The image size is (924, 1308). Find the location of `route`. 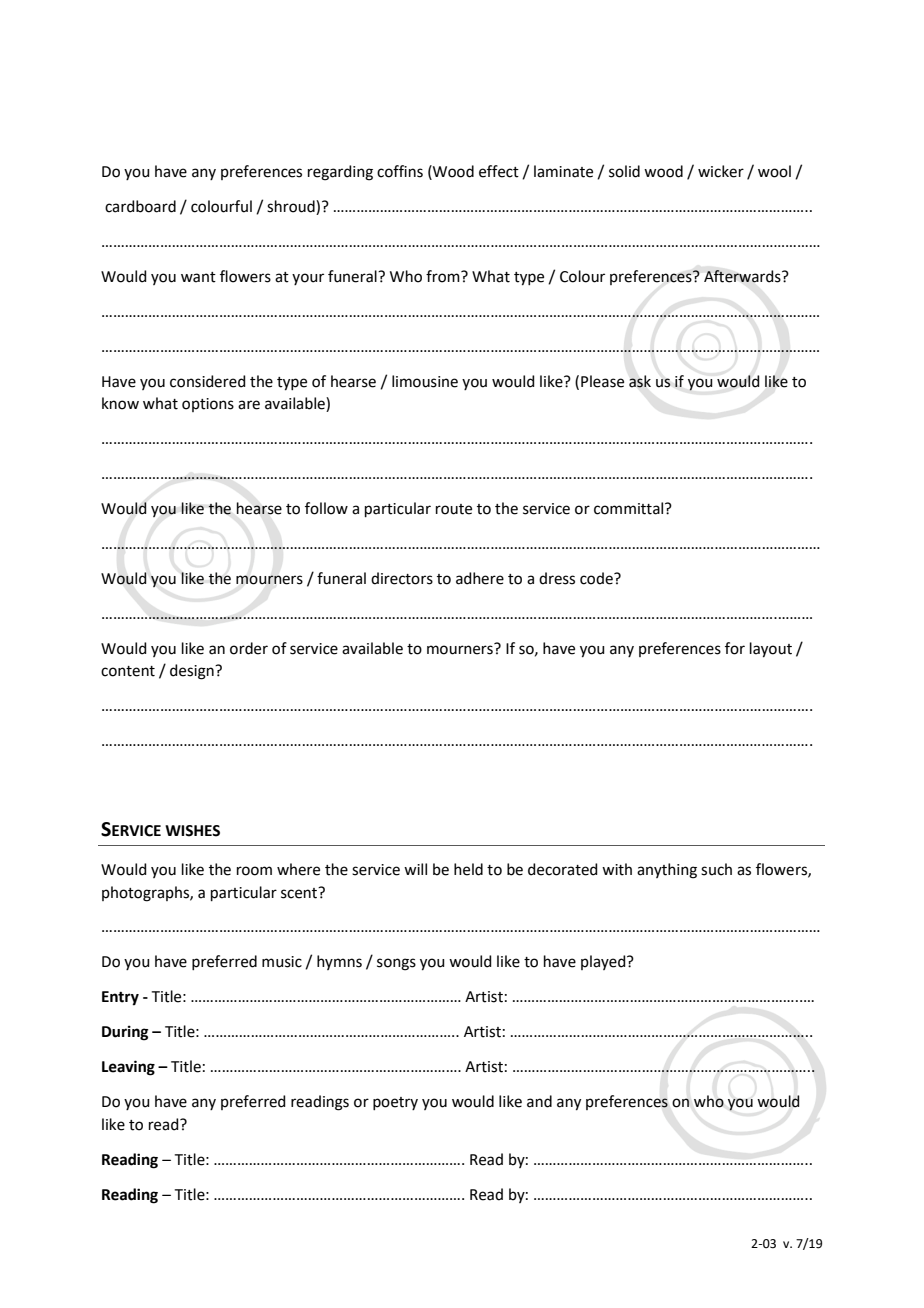

route is located at coordinates (454, 509).
